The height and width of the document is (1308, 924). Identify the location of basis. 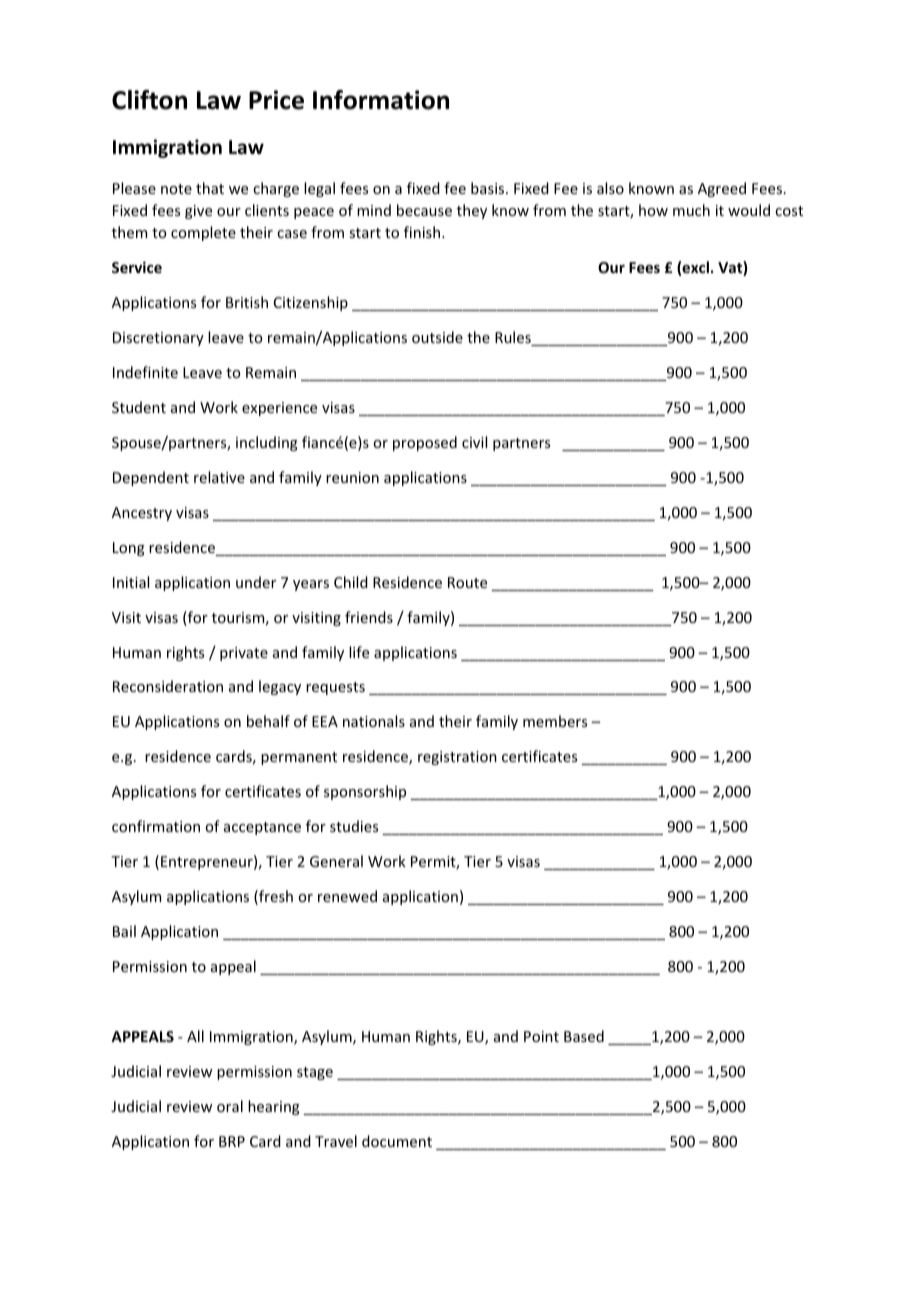
(489, 188).
